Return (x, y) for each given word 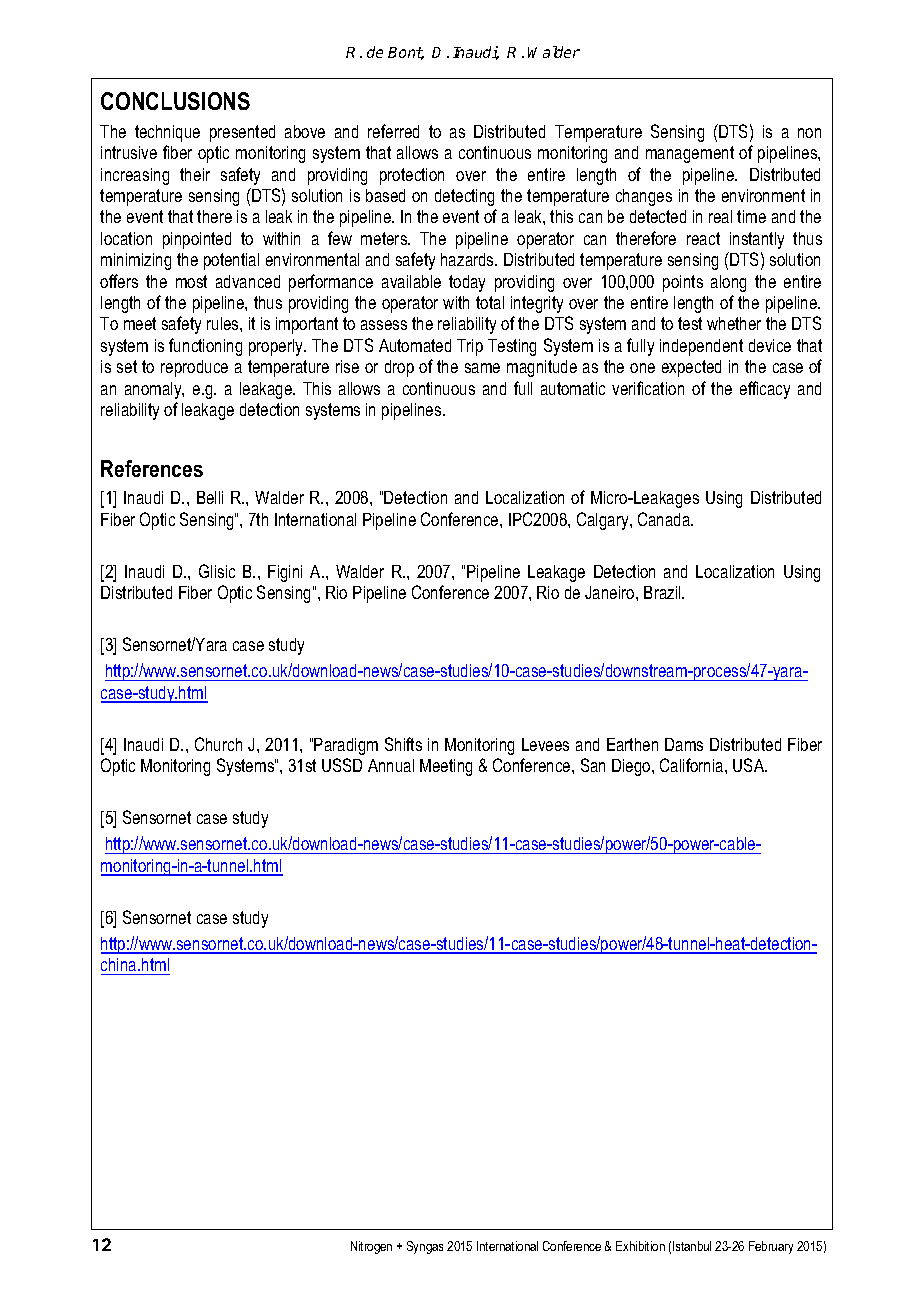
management (690, 154)
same (482, 368)
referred (393, 131)
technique (167, 133)
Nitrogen (371, 1247)
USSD (342, 765)
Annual (391, 765)
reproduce (194, 368)
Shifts (403, 744)
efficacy (765, 390)
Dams (684, 744)
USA (750, 765)
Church (218, 744)
